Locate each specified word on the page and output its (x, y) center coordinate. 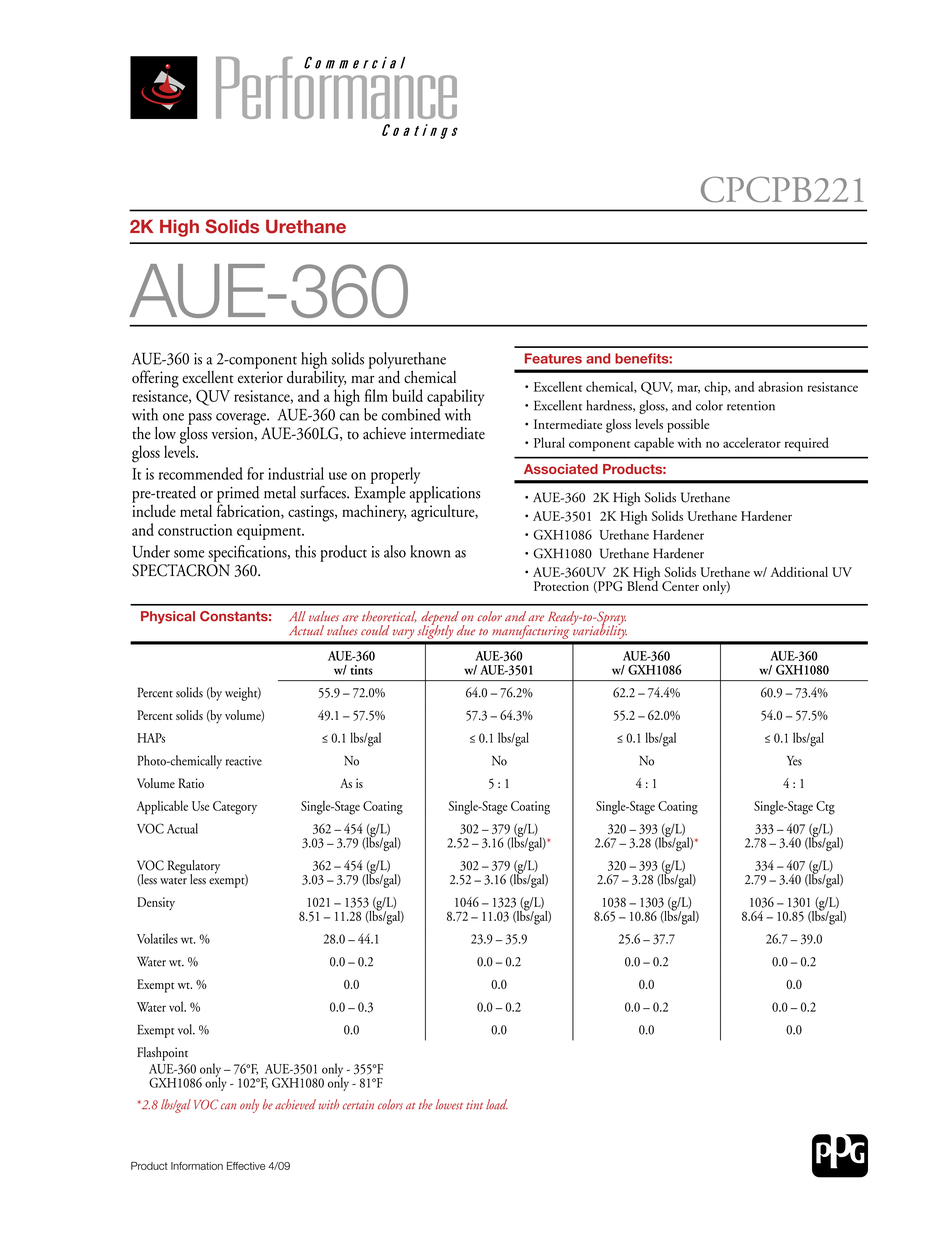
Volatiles (157, 938)
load (497, 1104)
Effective (246, 1166)
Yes (794, 761)
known (430, 551)
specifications (248, 553)
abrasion (780, 386)
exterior (260, 377)
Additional (799, 572)
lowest (449, 1104)
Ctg (825, 808)
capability (455, 397)
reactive (244, 761)
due (466, 630)
